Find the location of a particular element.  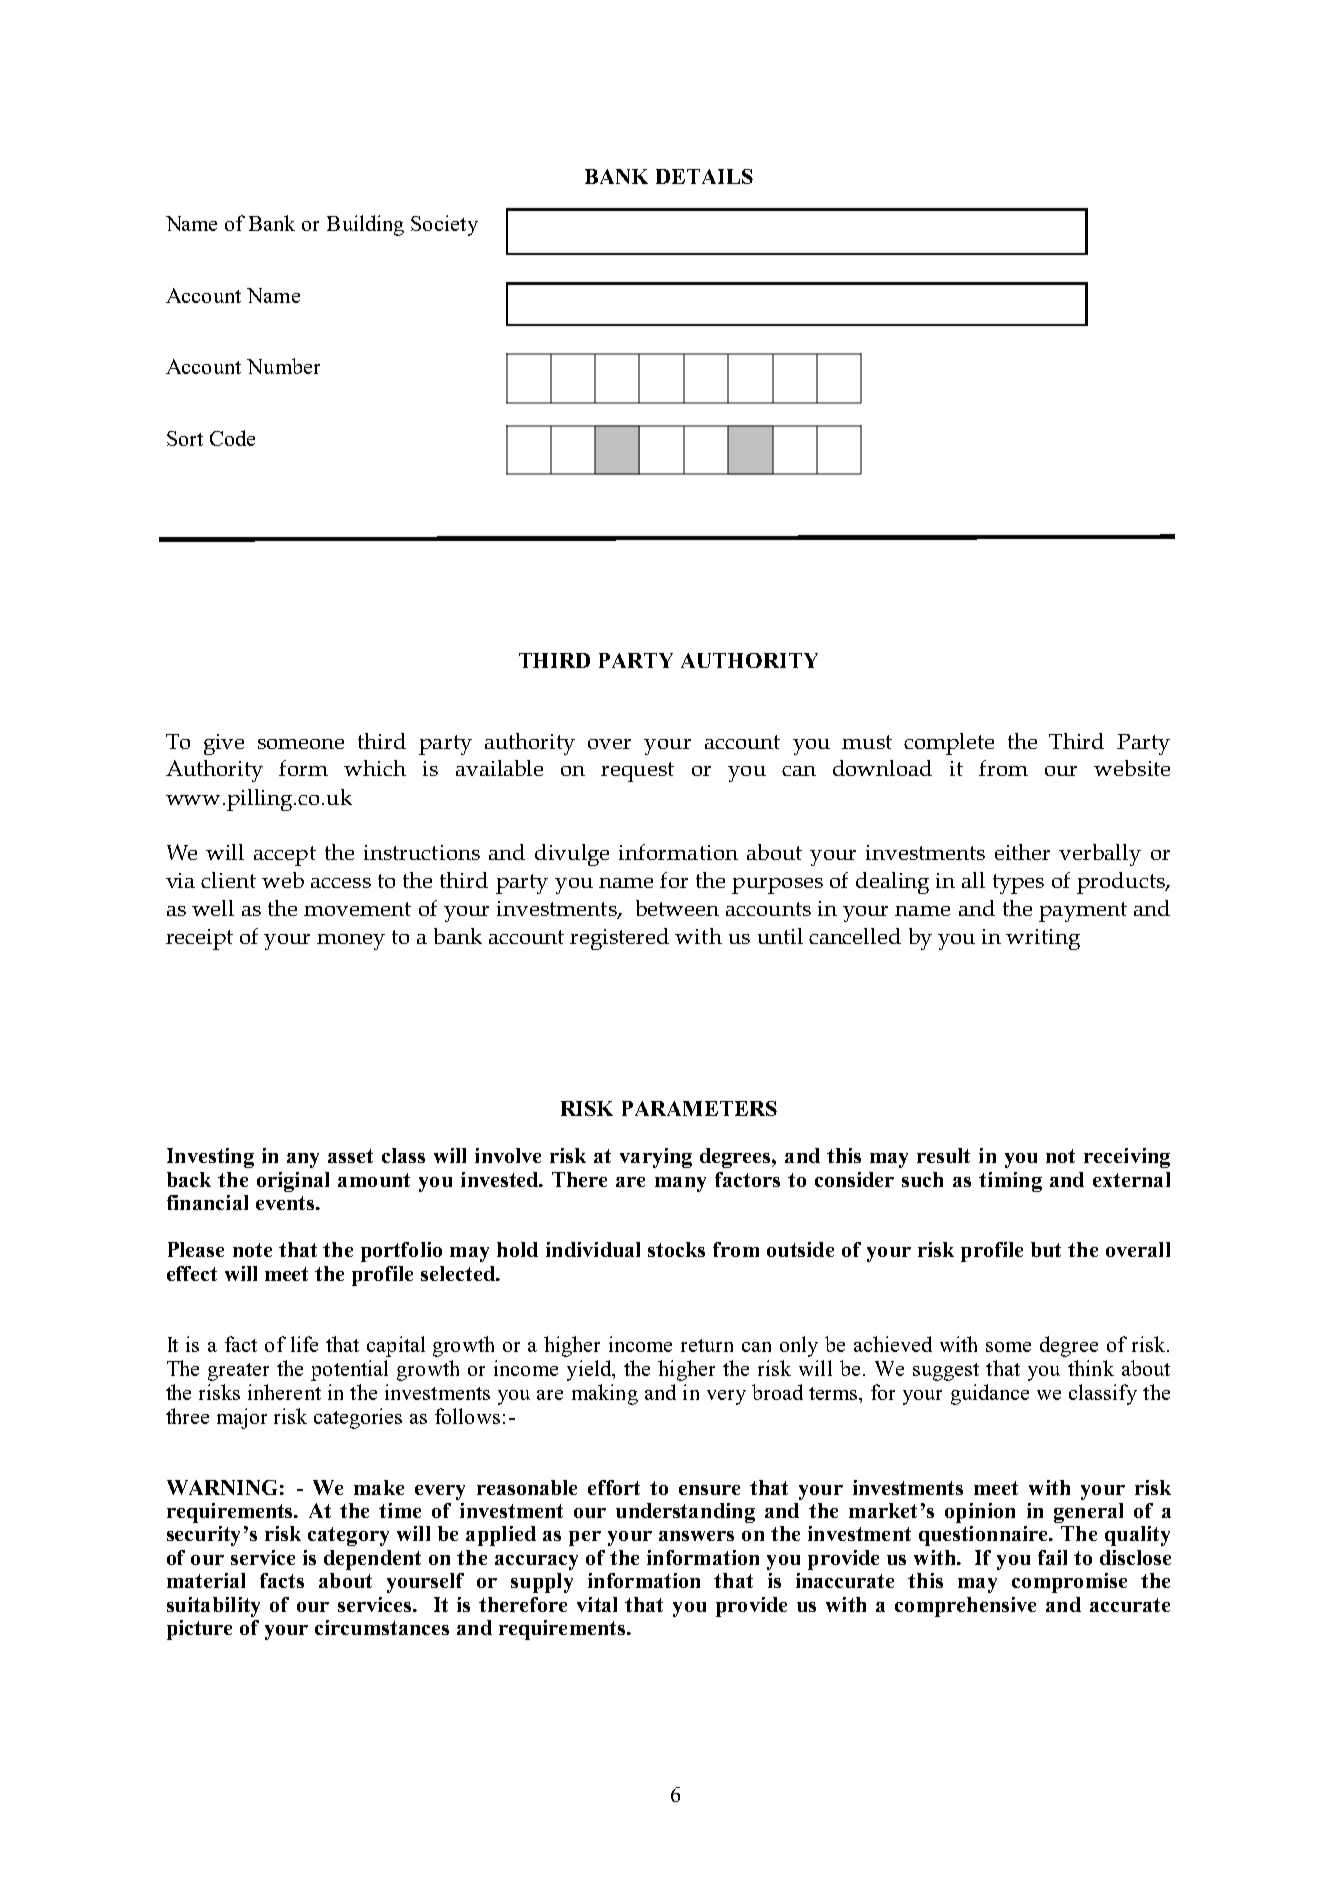

request is located at coordinates (637, 772).
